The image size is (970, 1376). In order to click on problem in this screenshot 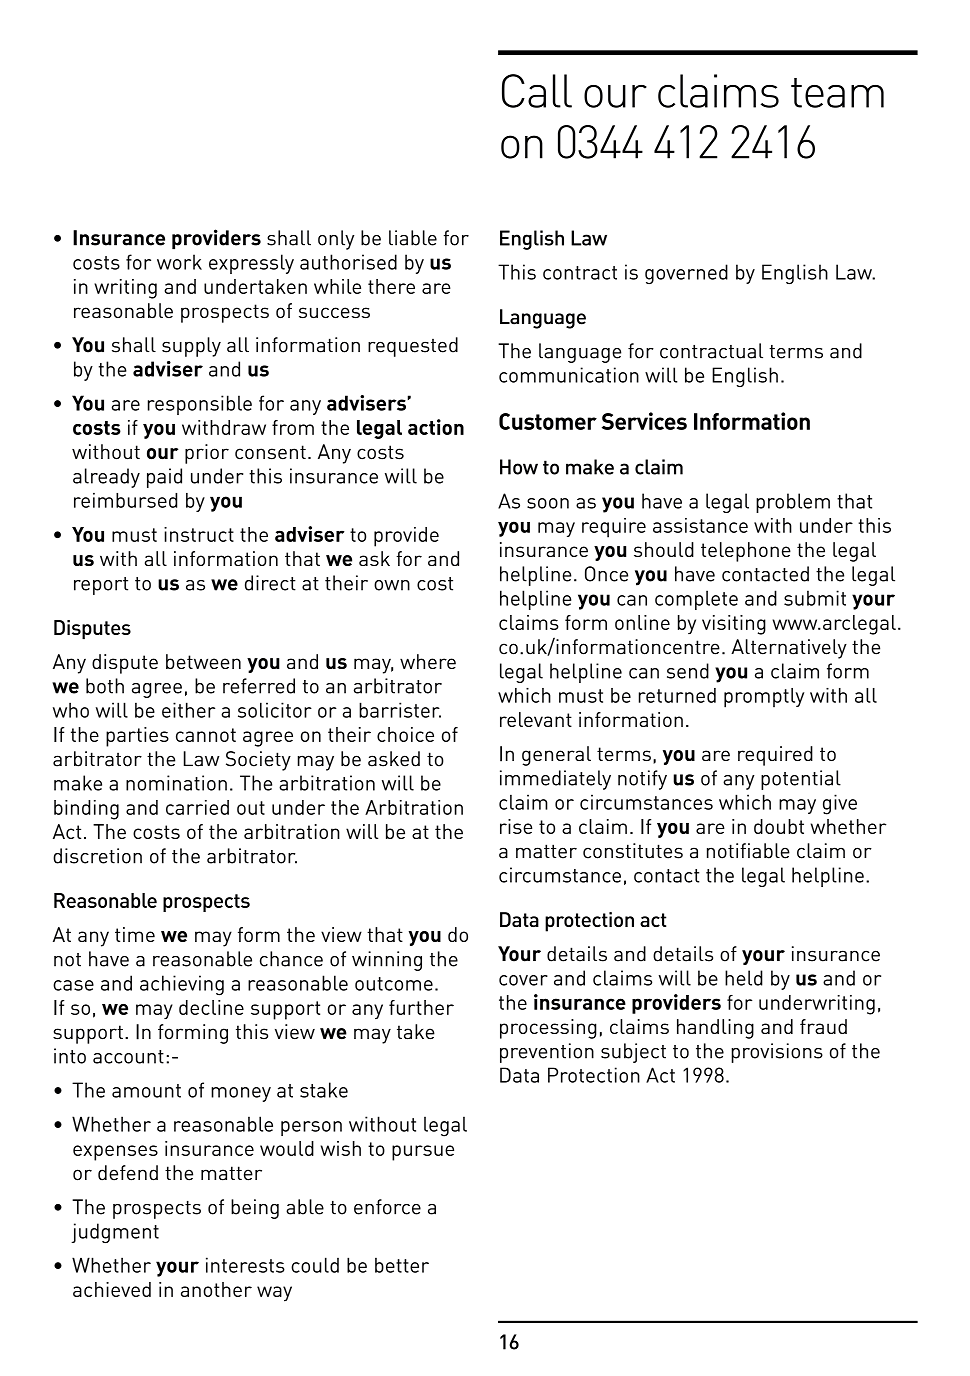, I will do `click(793, 503)`.
